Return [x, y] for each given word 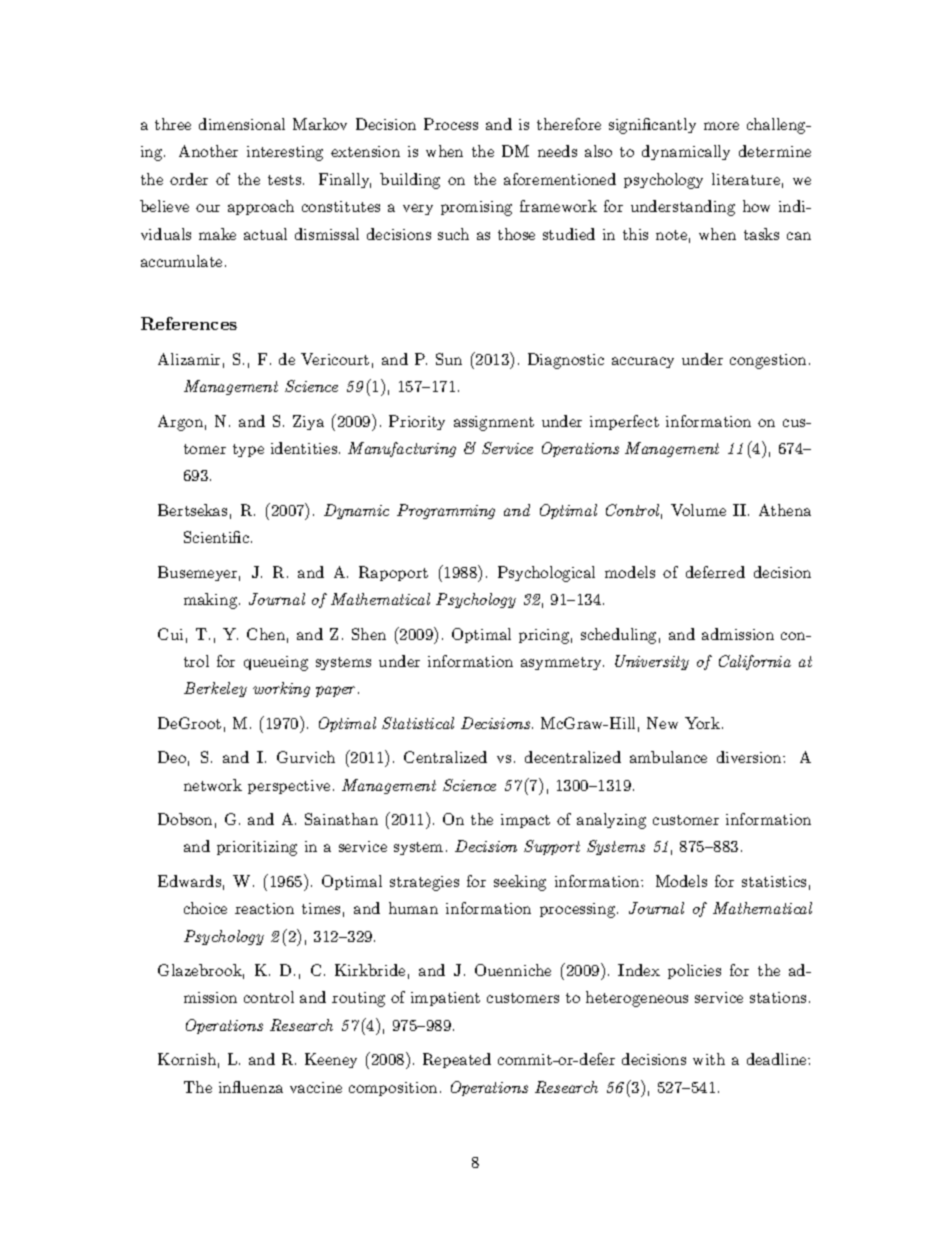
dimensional [242, 124]
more [721, 126]
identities [304, 448]
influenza [251, 1087]
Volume [698, 510]
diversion [750, 757]
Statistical [418, 723]
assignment [494, 423]
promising [476, 208]
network [213, 785]
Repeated [457, 1060]
